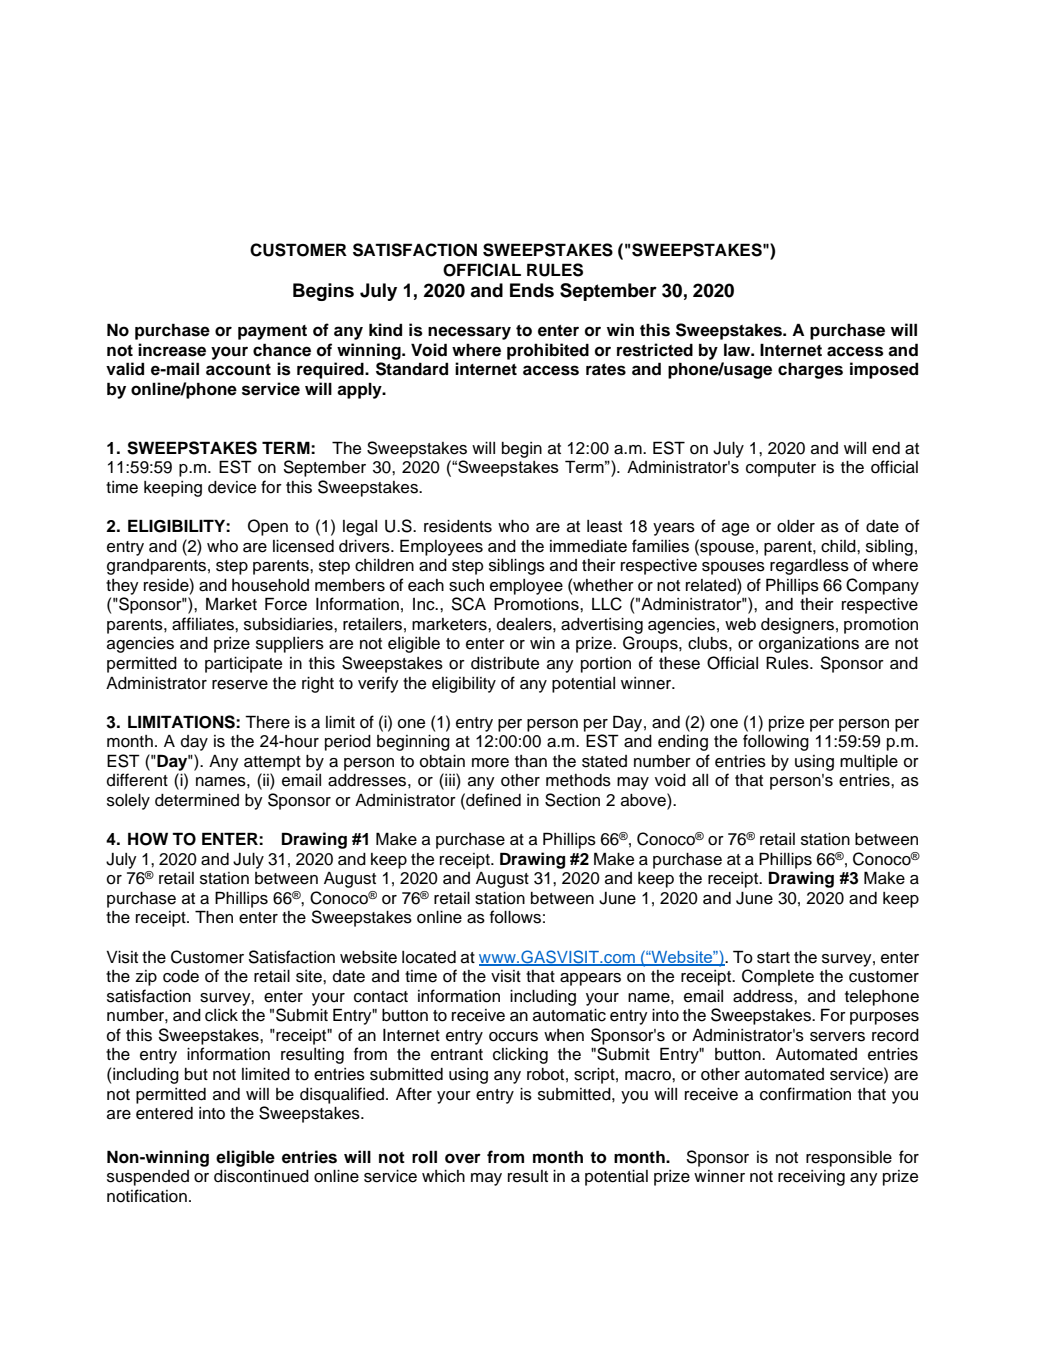  What do you see at coordinates (469, 333) in the screenshot?
I see `necessary` at bounding box center [469, 333].
